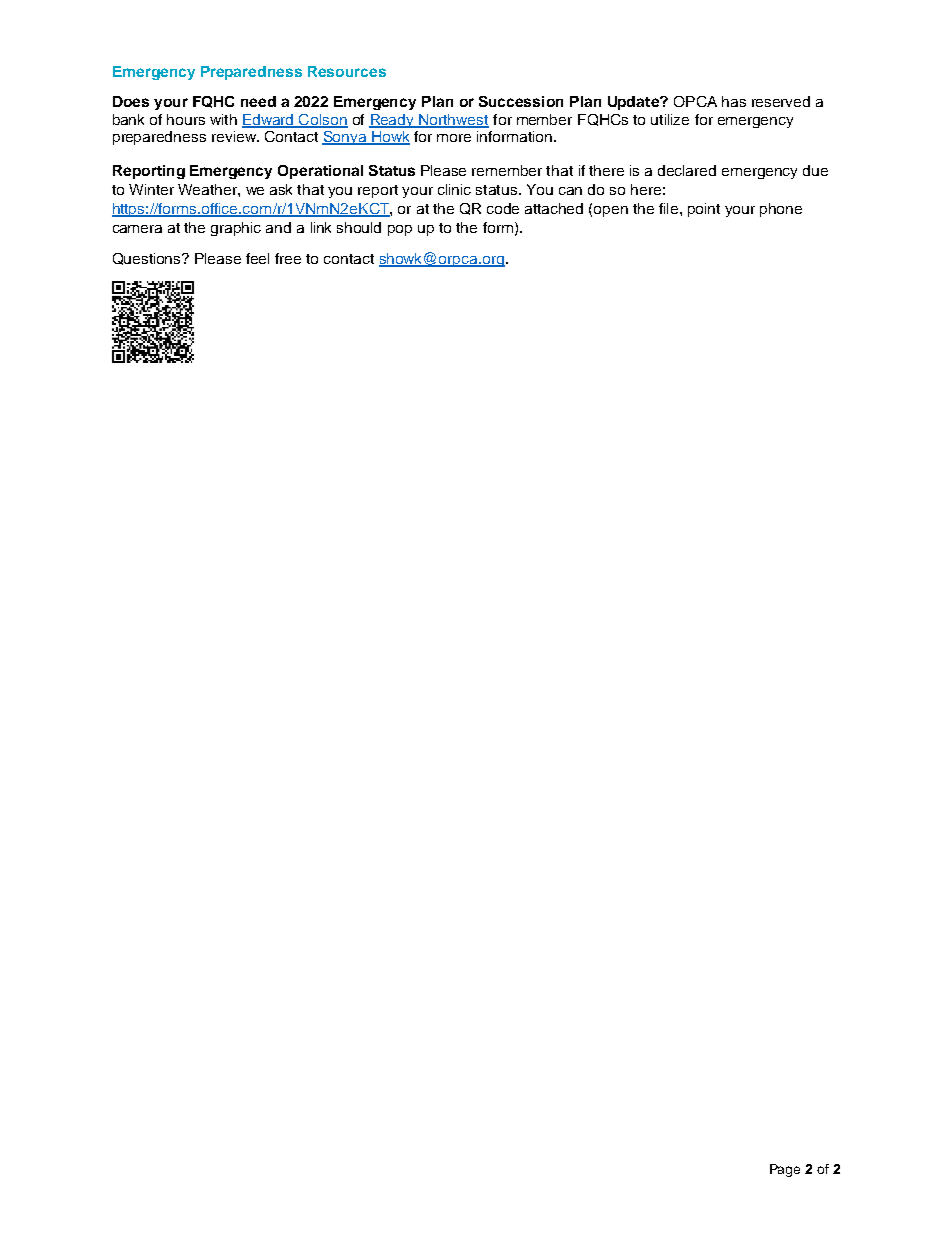  What do you see at coordinates (734, 101) in the document?
I see `has` at bounding box center [734, 101].
